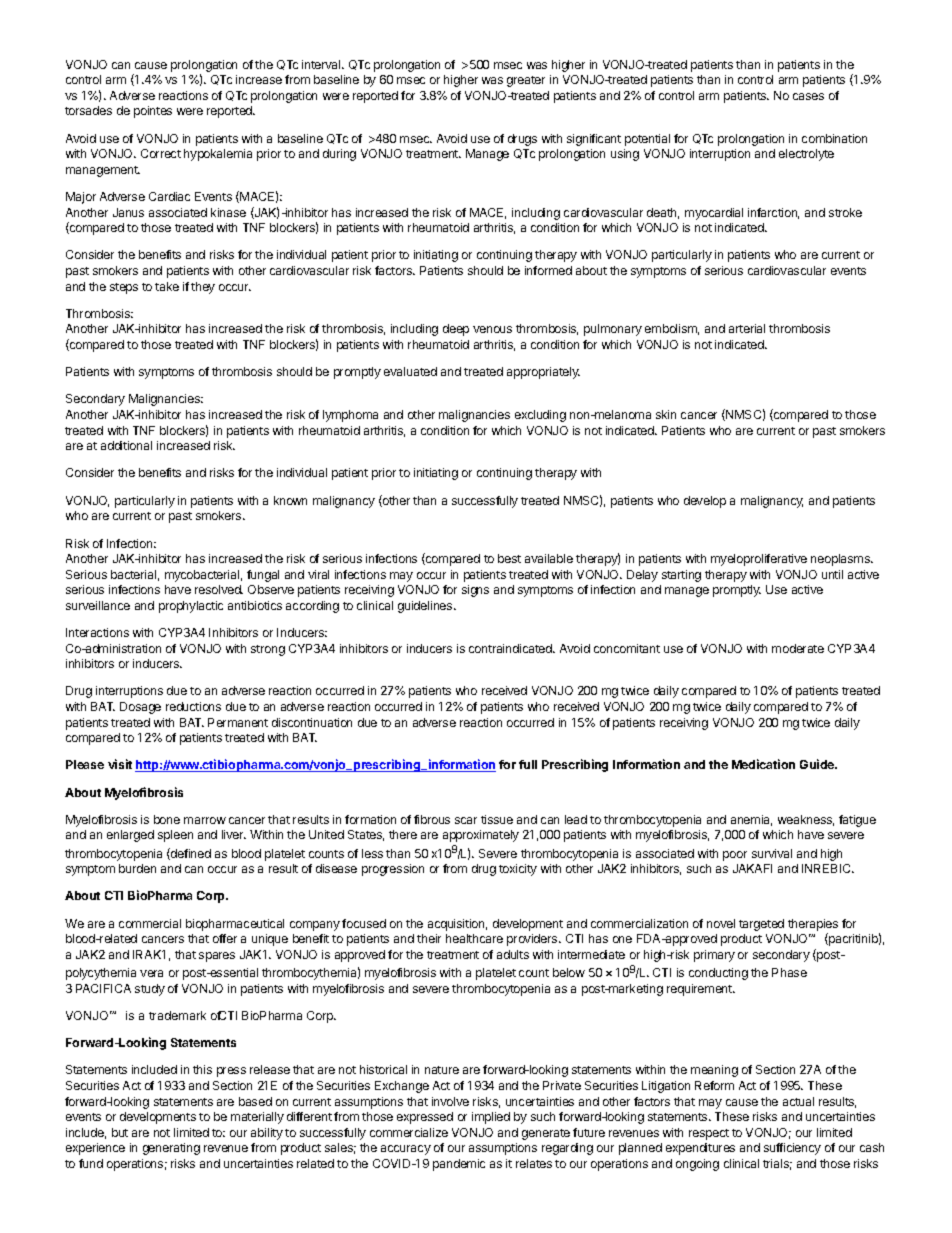 Image resolution: width=952 pixels, height=1233 pixels. I want to click on generating, so click(171, 1149).
